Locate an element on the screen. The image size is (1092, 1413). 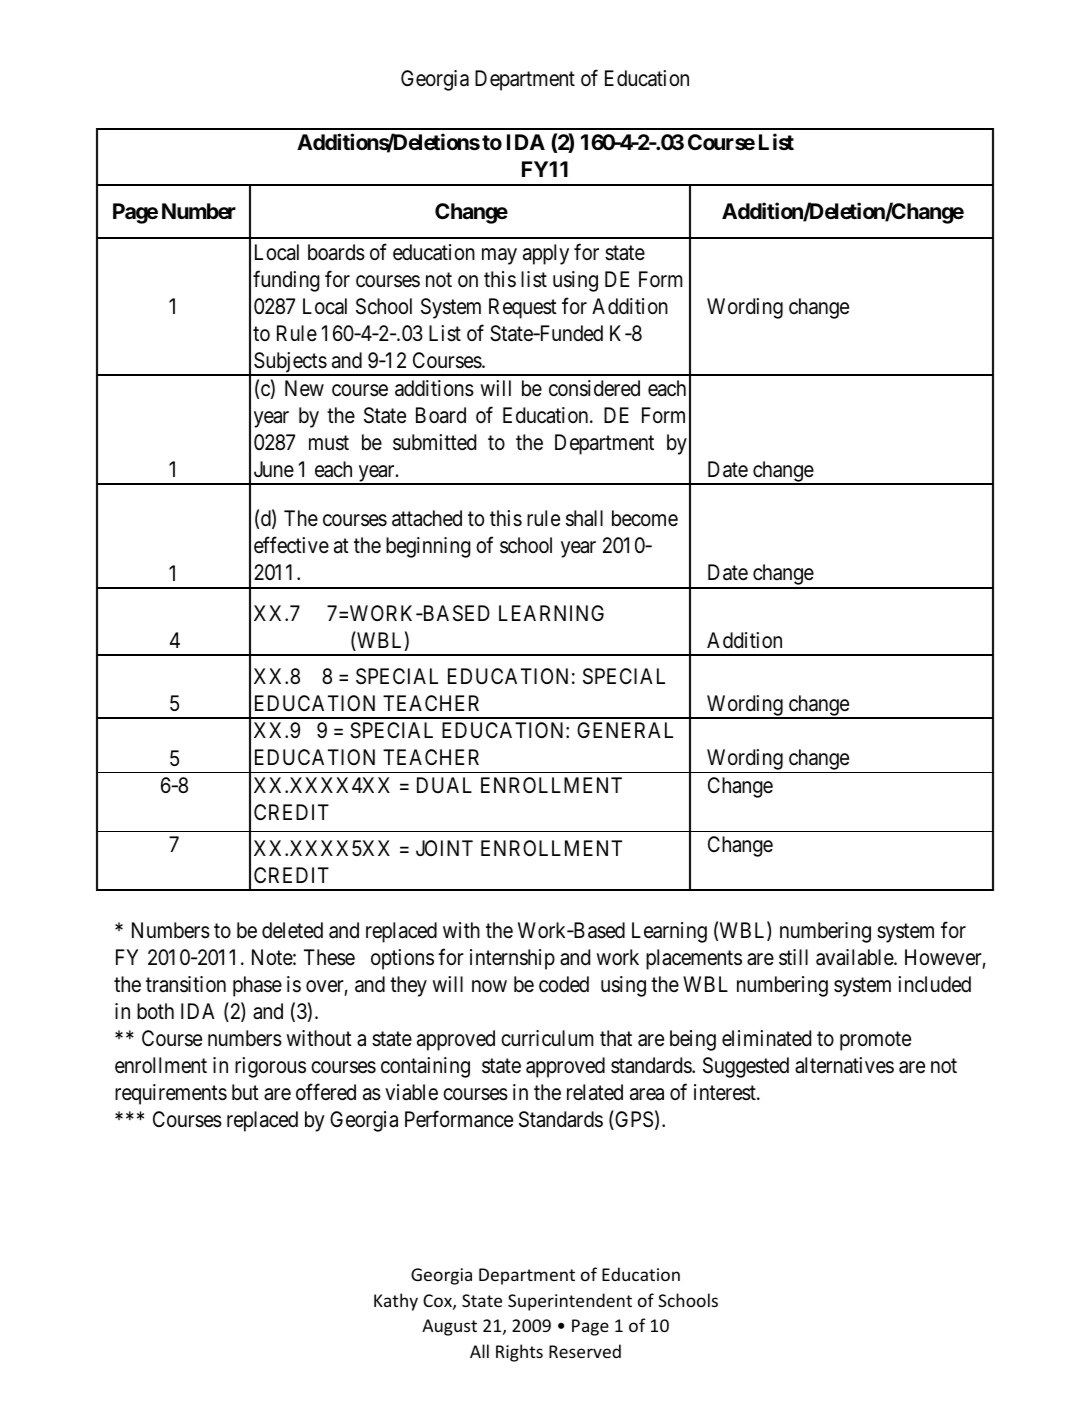
effective is located at coordinates (291, 545).
